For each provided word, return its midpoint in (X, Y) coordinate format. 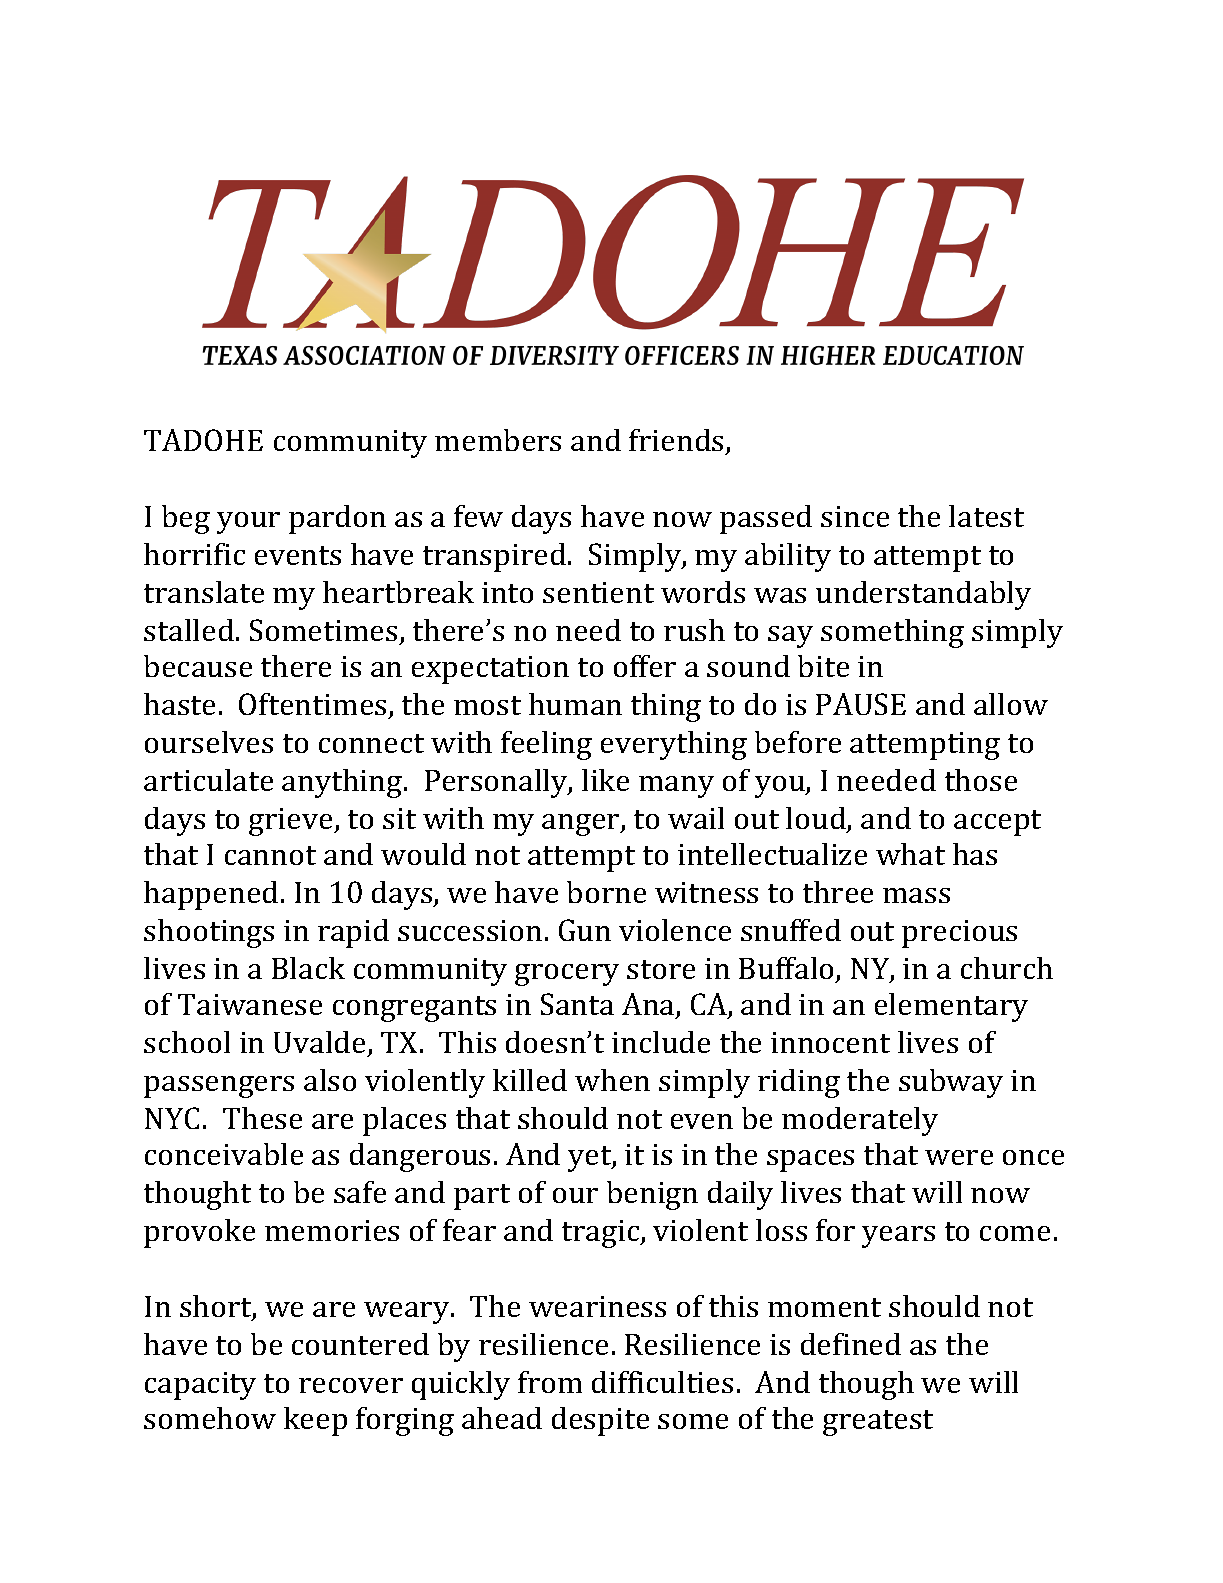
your (248, 523)
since (855, 516)
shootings (209, 933)
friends (678, 441)
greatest (878, 1423)
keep (315, 1421)
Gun (585, 930)
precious (959, 934)
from (550, 1382)
